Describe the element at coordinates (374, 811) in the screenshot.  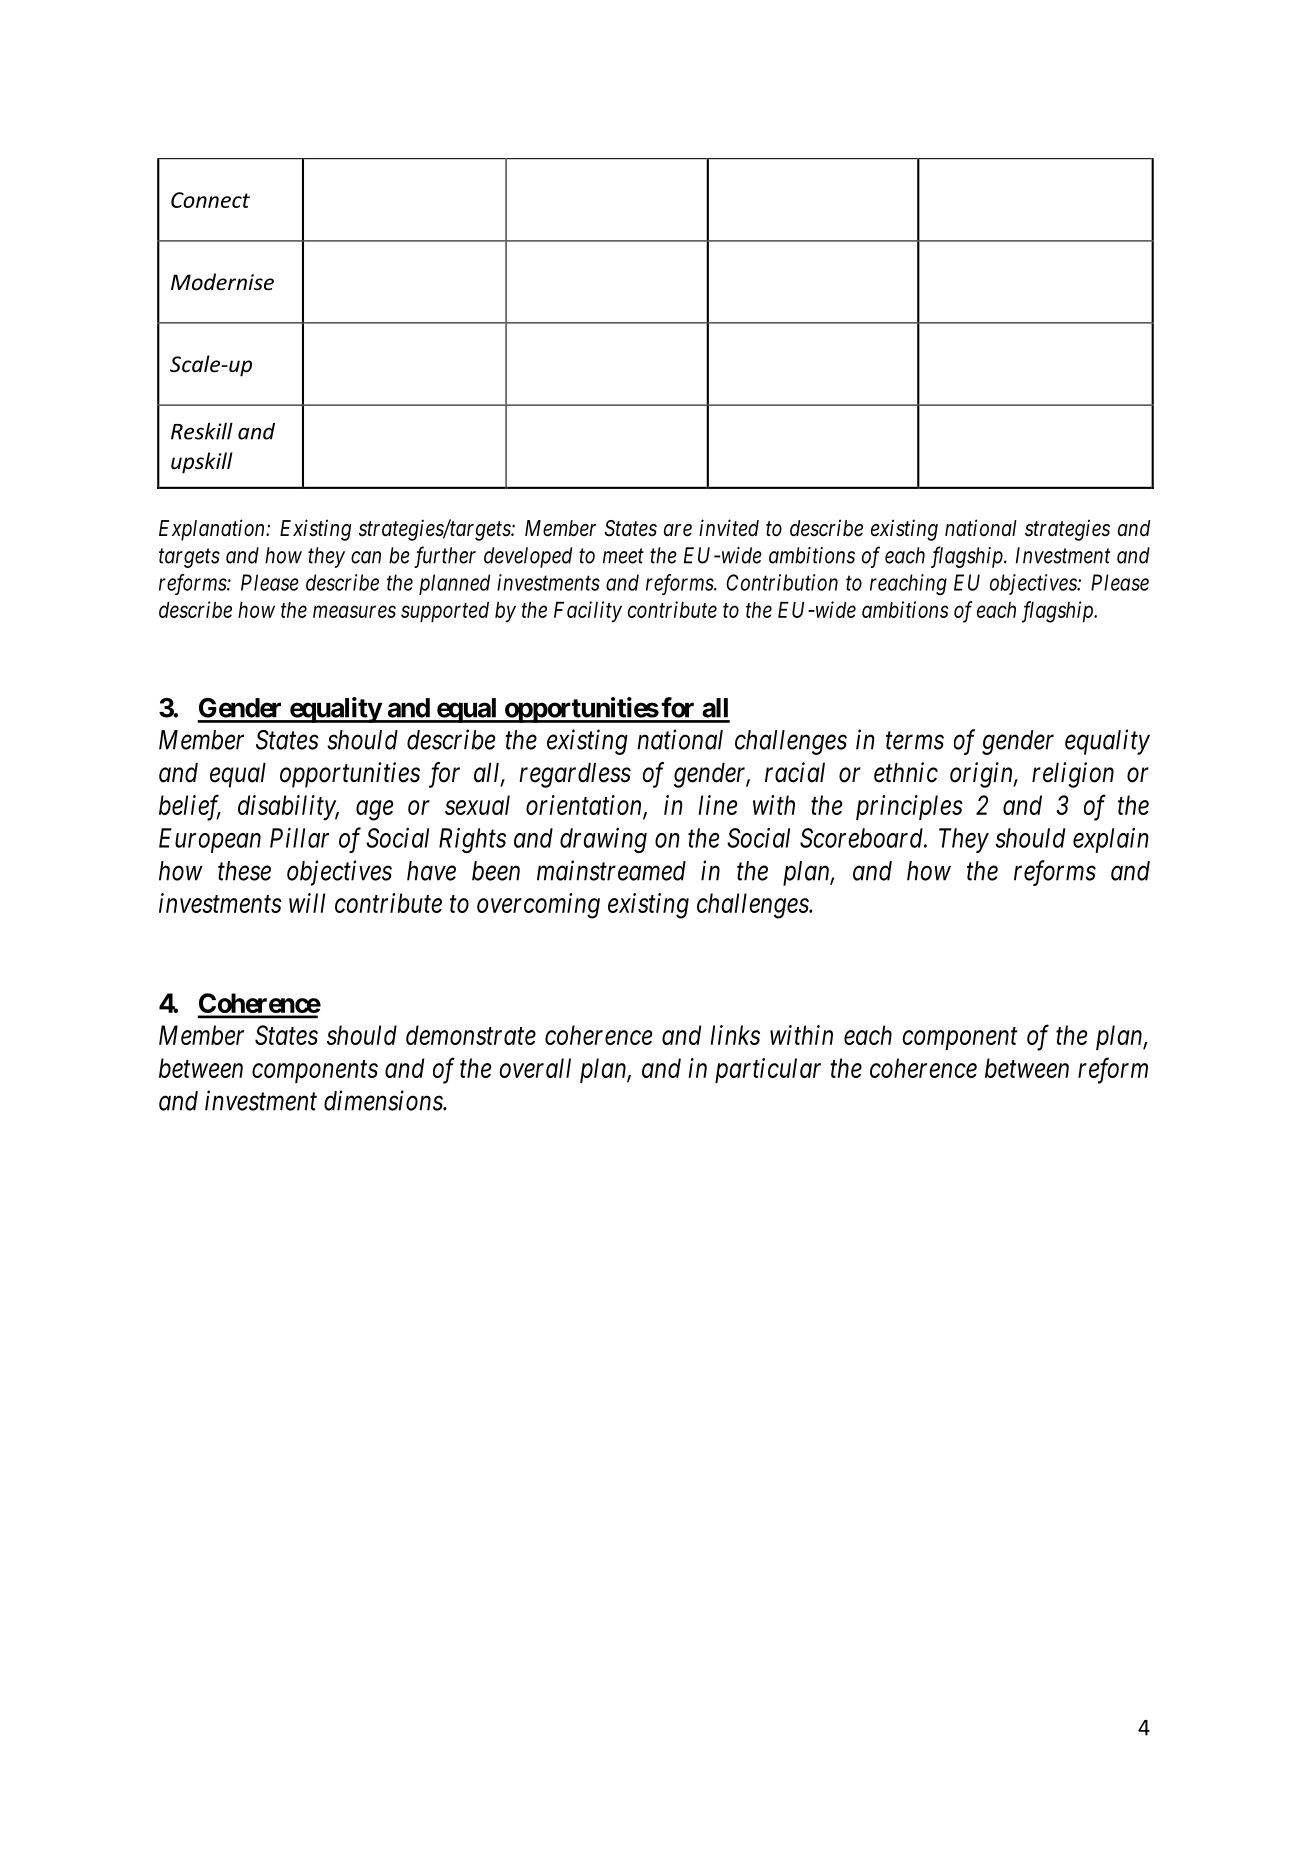
I see `age` at that location.
